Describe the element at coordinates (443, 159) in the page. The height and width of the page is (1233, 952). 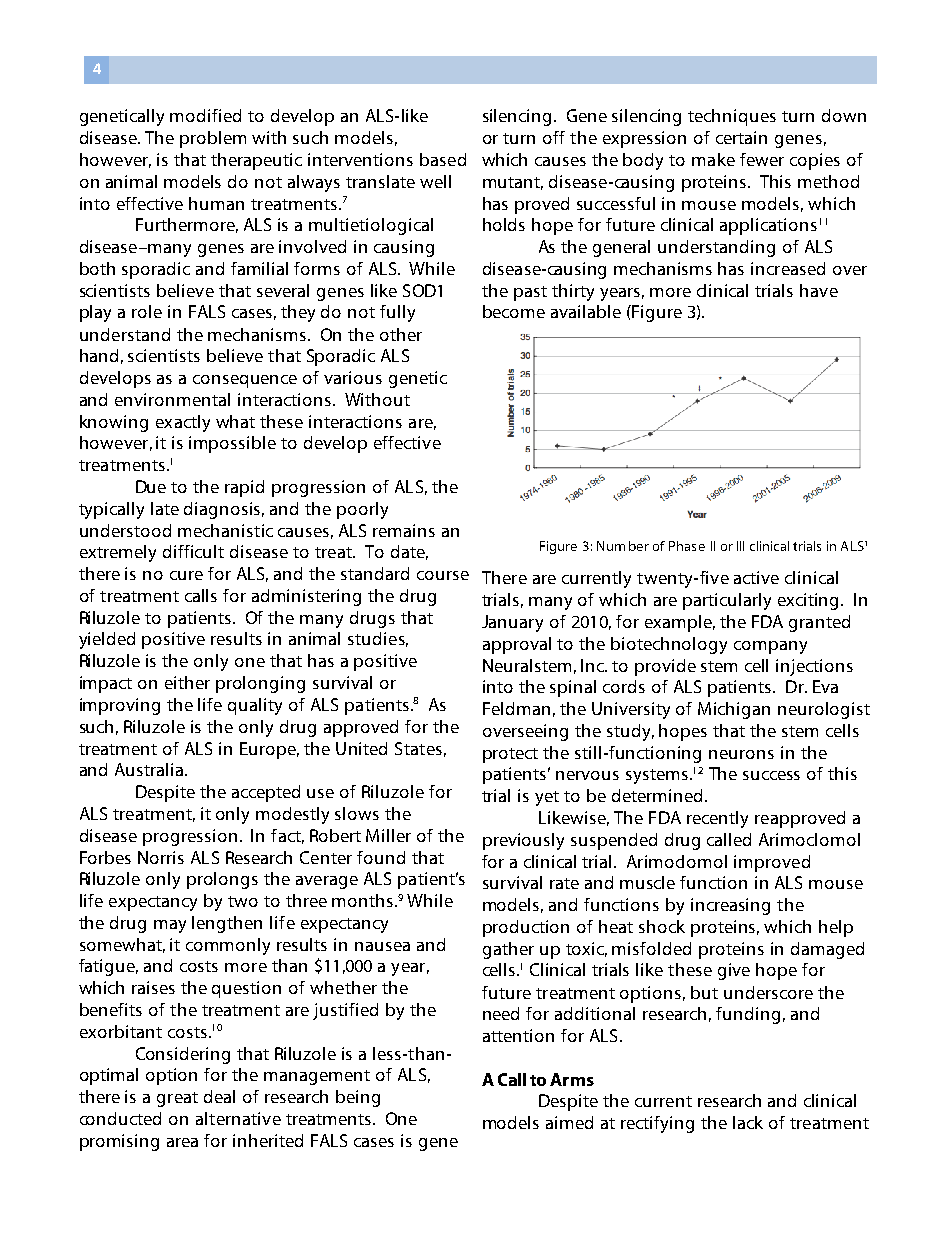
I see `based` at that location.
